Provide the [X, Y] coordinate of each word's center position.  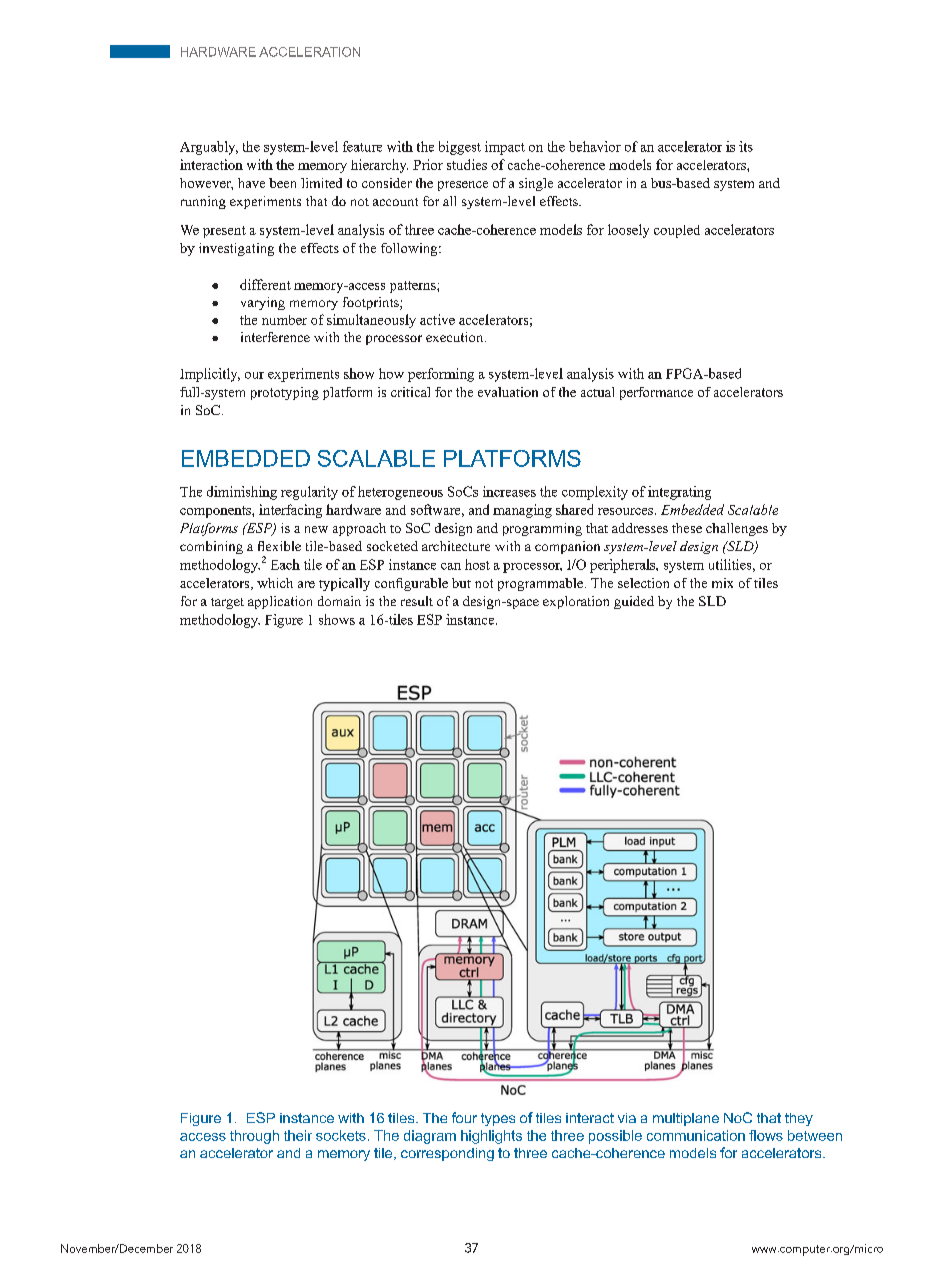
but [461, 583]
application [280, 602]
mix [722, 583]
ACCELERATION [309, 52]
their [298, 1135]
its [746, 146]
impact [505, 148]
